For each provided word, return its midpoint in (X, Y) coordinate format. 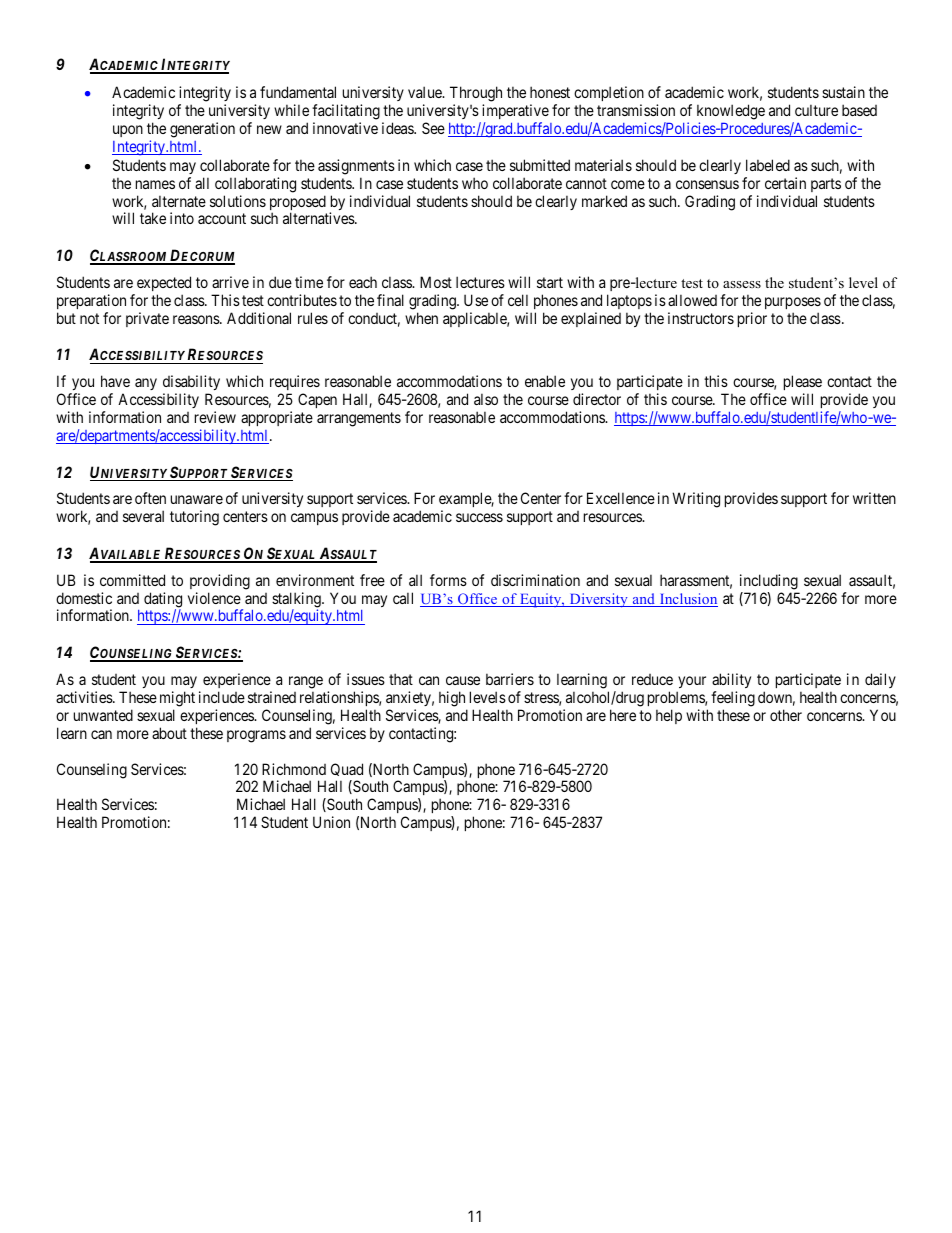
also (486, 399)
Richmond (294, 769)
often (150, 498)
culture (816, 110)
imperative (515, 111)
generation (202, 130)
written (874, 498)
